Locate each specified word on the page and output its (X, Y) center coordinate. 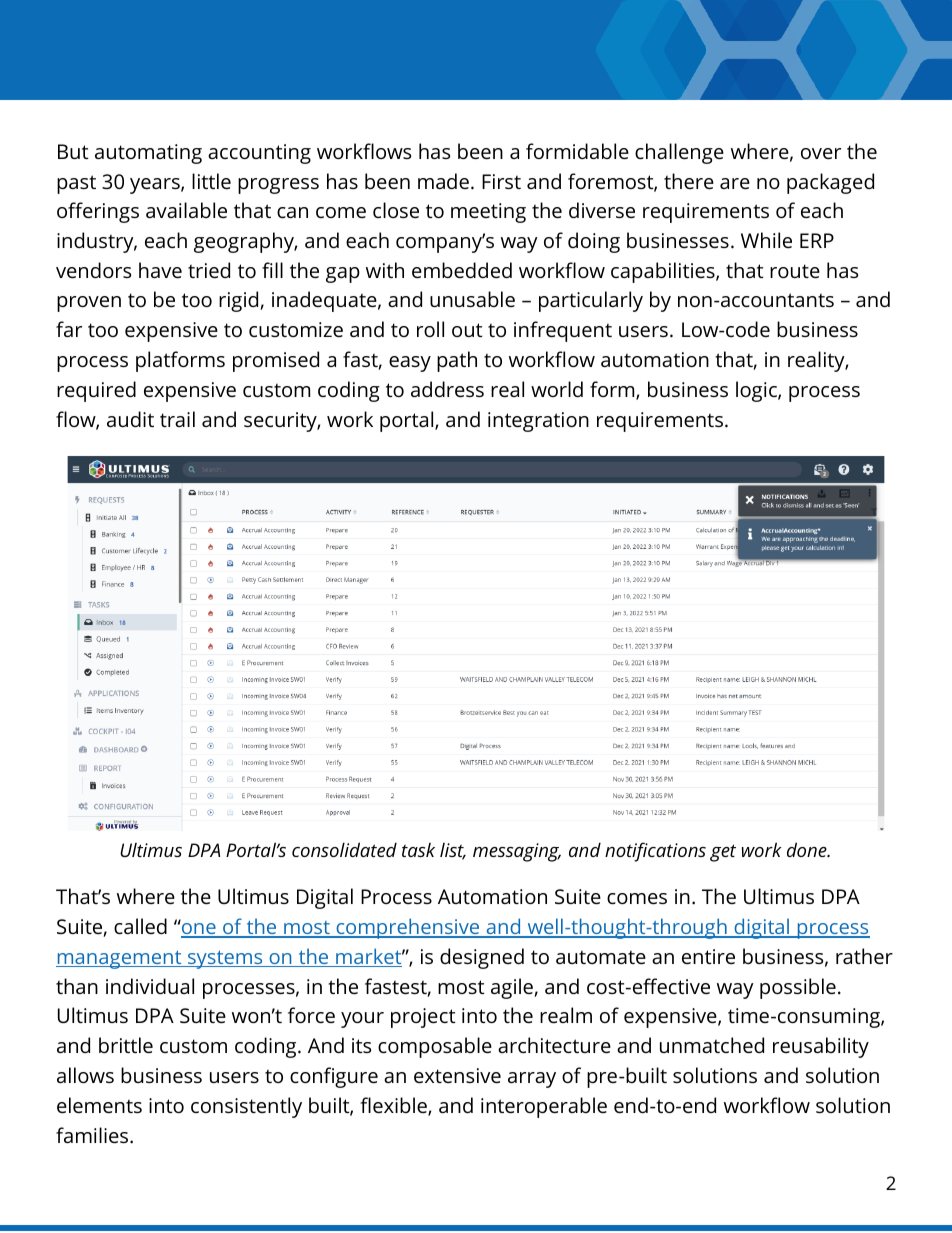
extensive (457, 1076)
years (156, 186)
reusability (821, 1047)
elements (99, 1105)
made (443, 181)
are (735, 184)
